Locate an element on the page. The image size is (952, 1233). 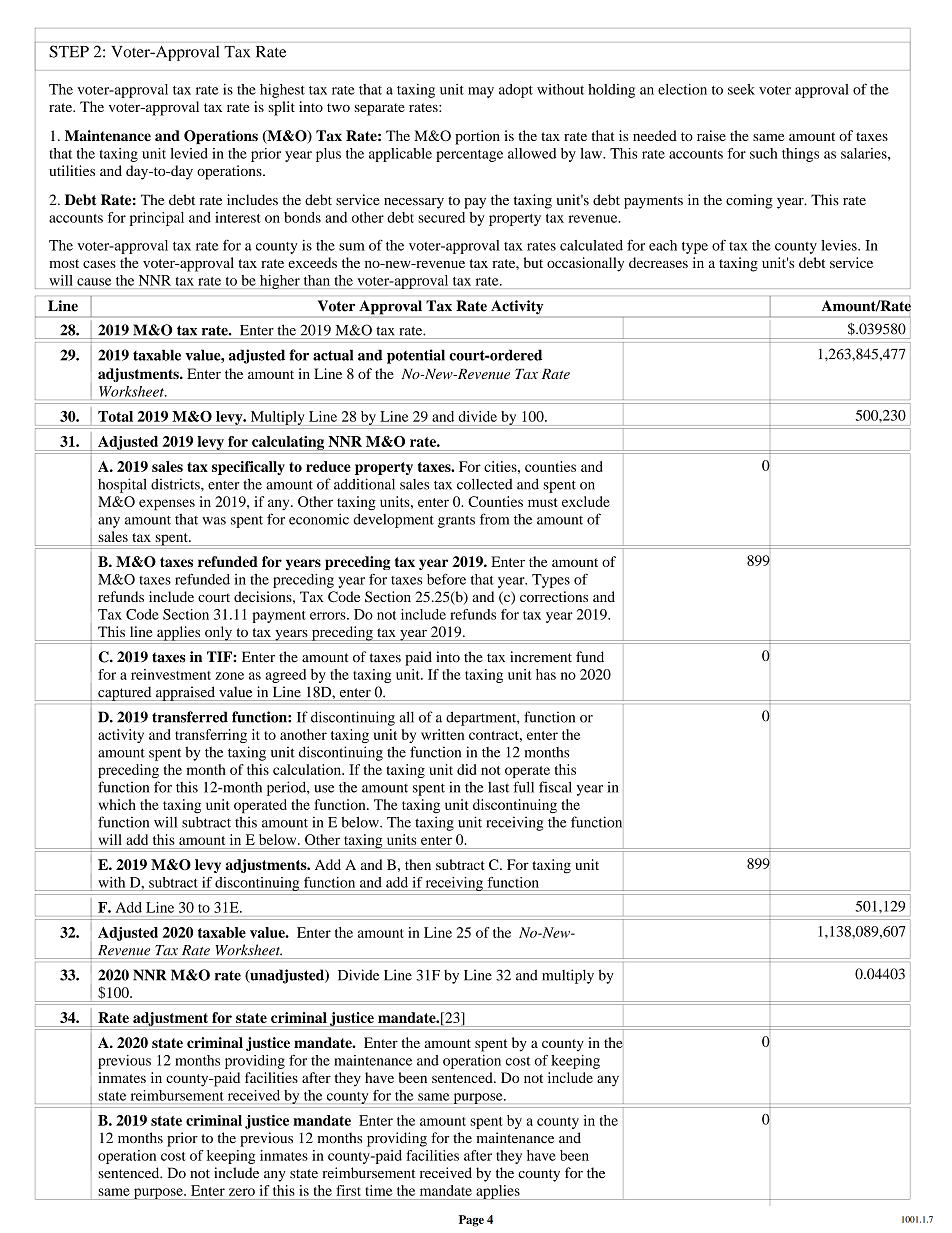
Page is located at coordinates (471, 1221).
